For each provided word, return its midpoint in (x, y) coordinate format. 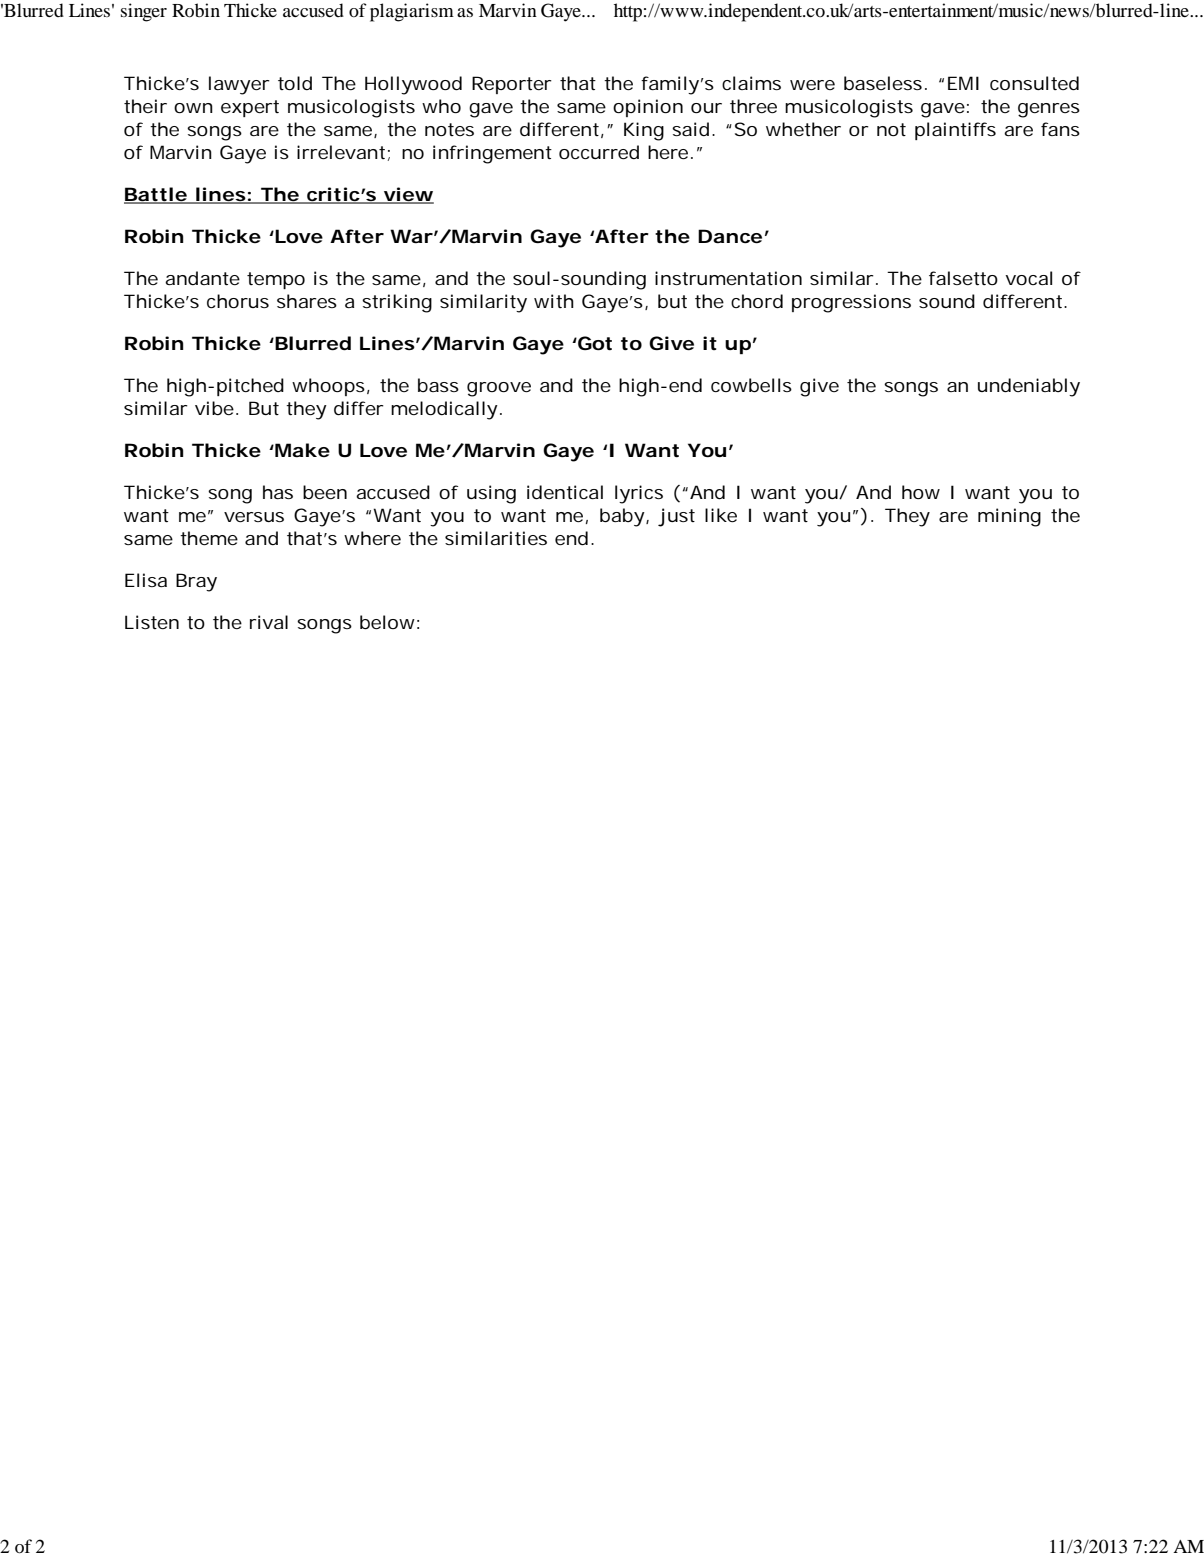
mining (1009, 517)
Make (302, 450)
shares (307, 301)
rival (269, 622)
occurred (599, 152)
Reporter (512, 85)
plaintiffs (955, 131)
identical (565, 492)
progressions (851, 303)
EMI (963, 83)
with (554, 301)
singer (144, 12)
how (921, 492)
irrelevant (341, 152)
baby (622, 517)
